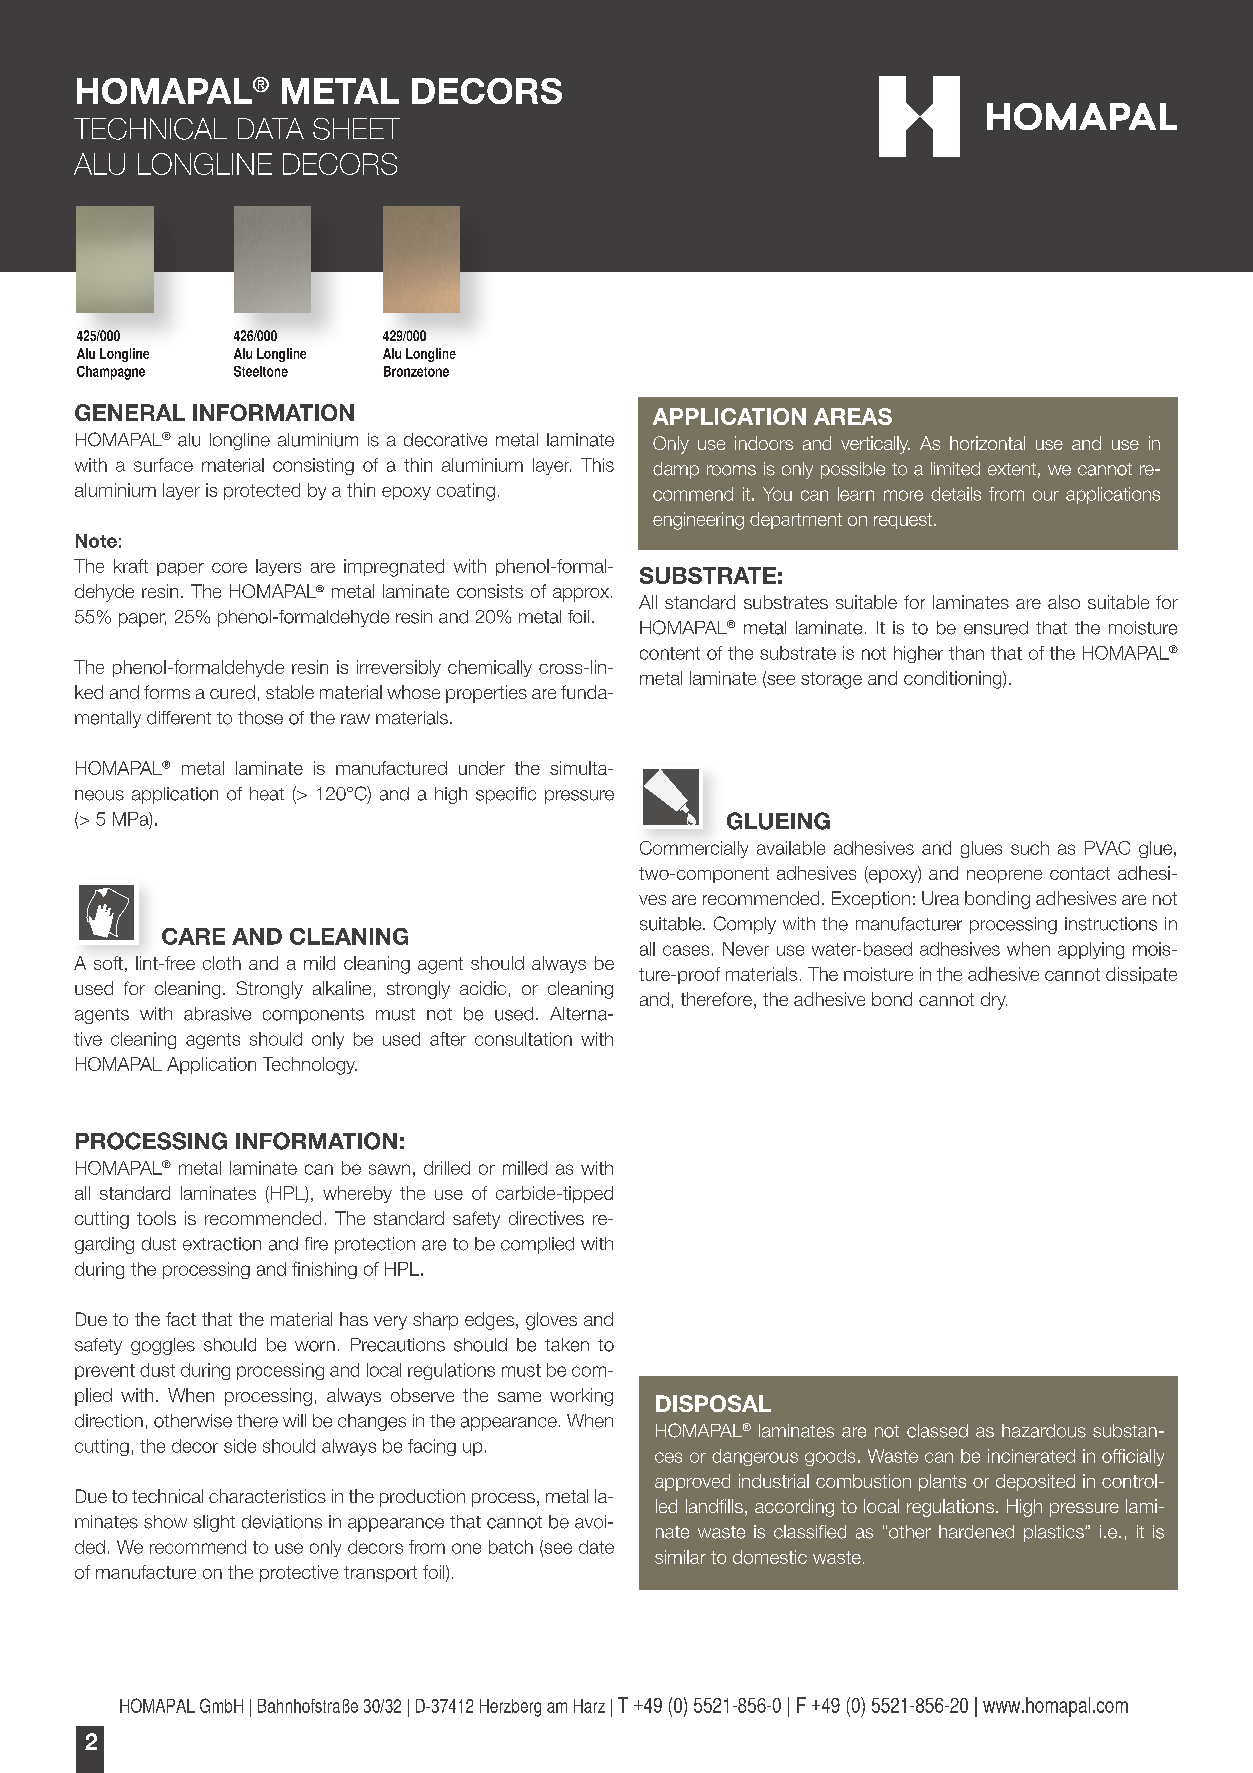  What do you see at coordinates (1046, 495) in the screenshot?
I see `our` at bounding box center [1046, 495].
